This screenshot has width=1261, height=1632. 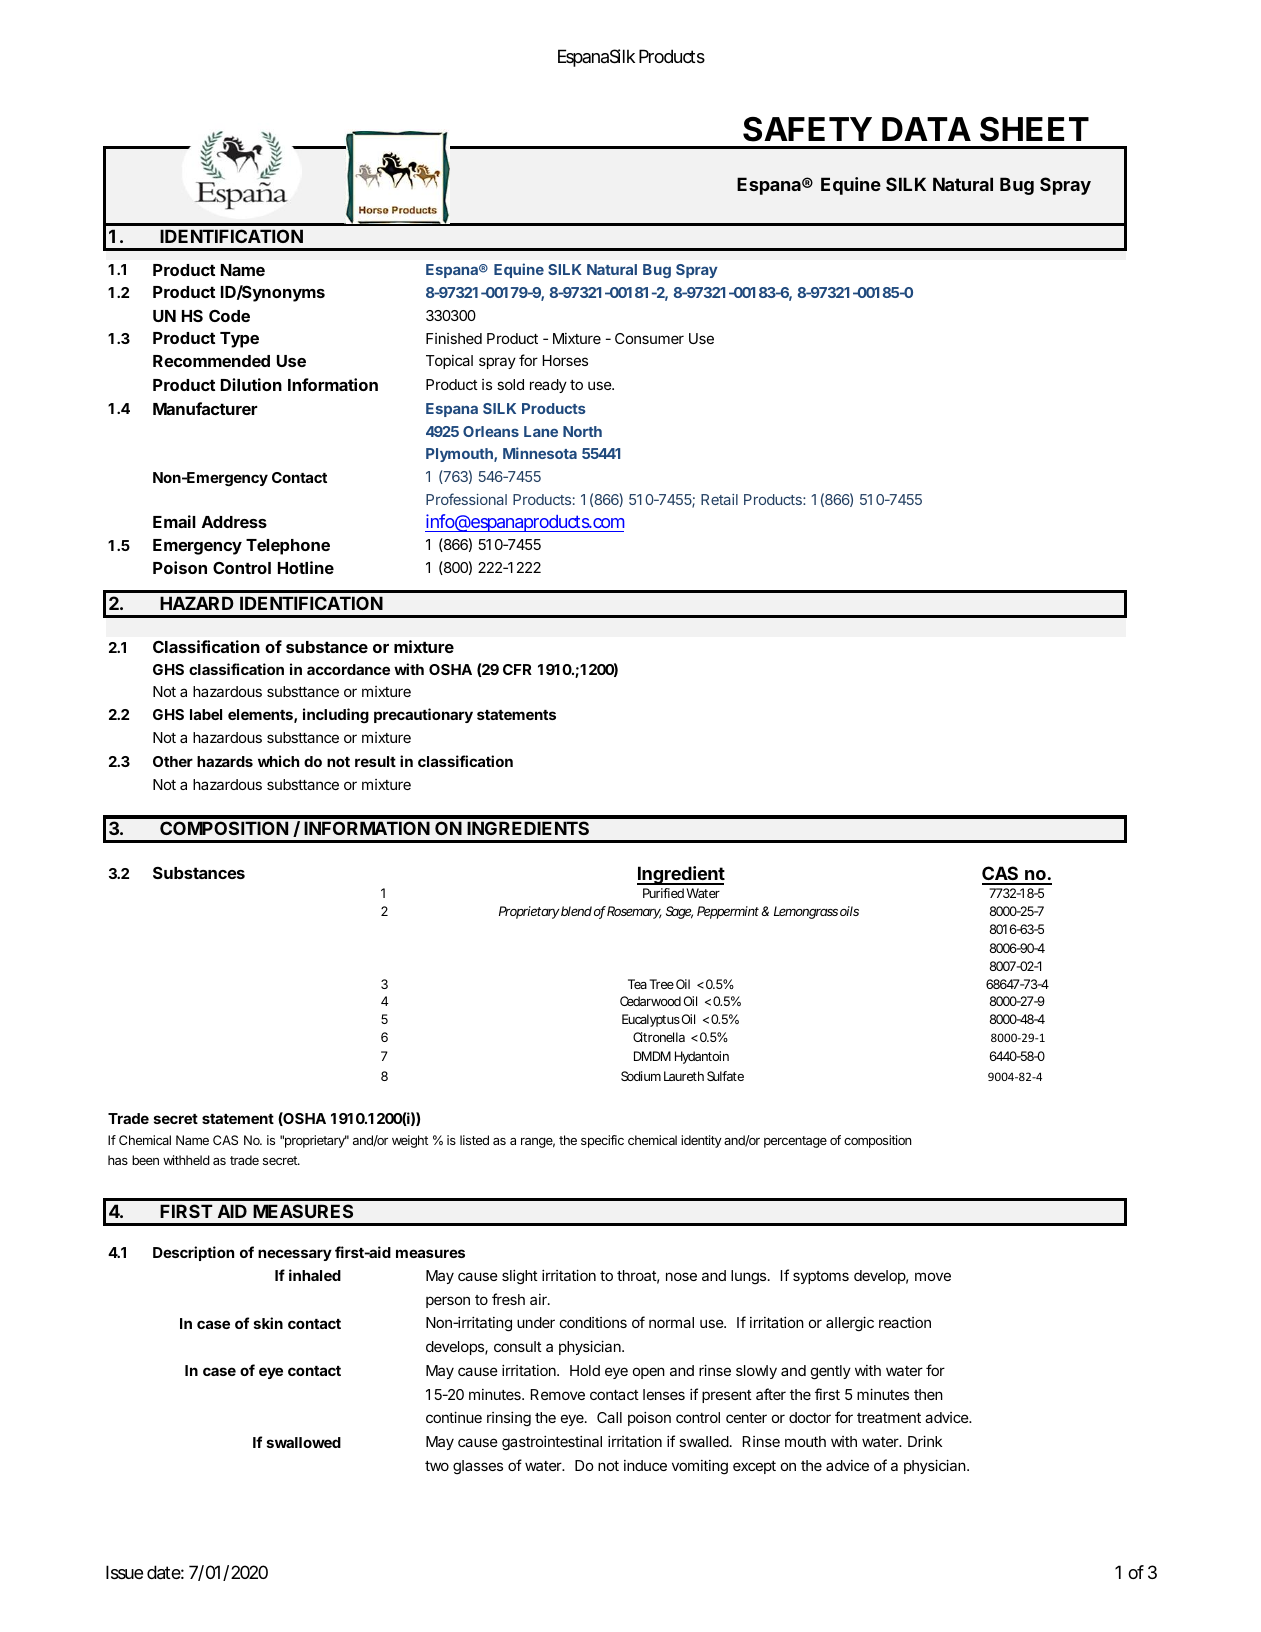 I want to click on DATA, so click(x=926, y=129).
